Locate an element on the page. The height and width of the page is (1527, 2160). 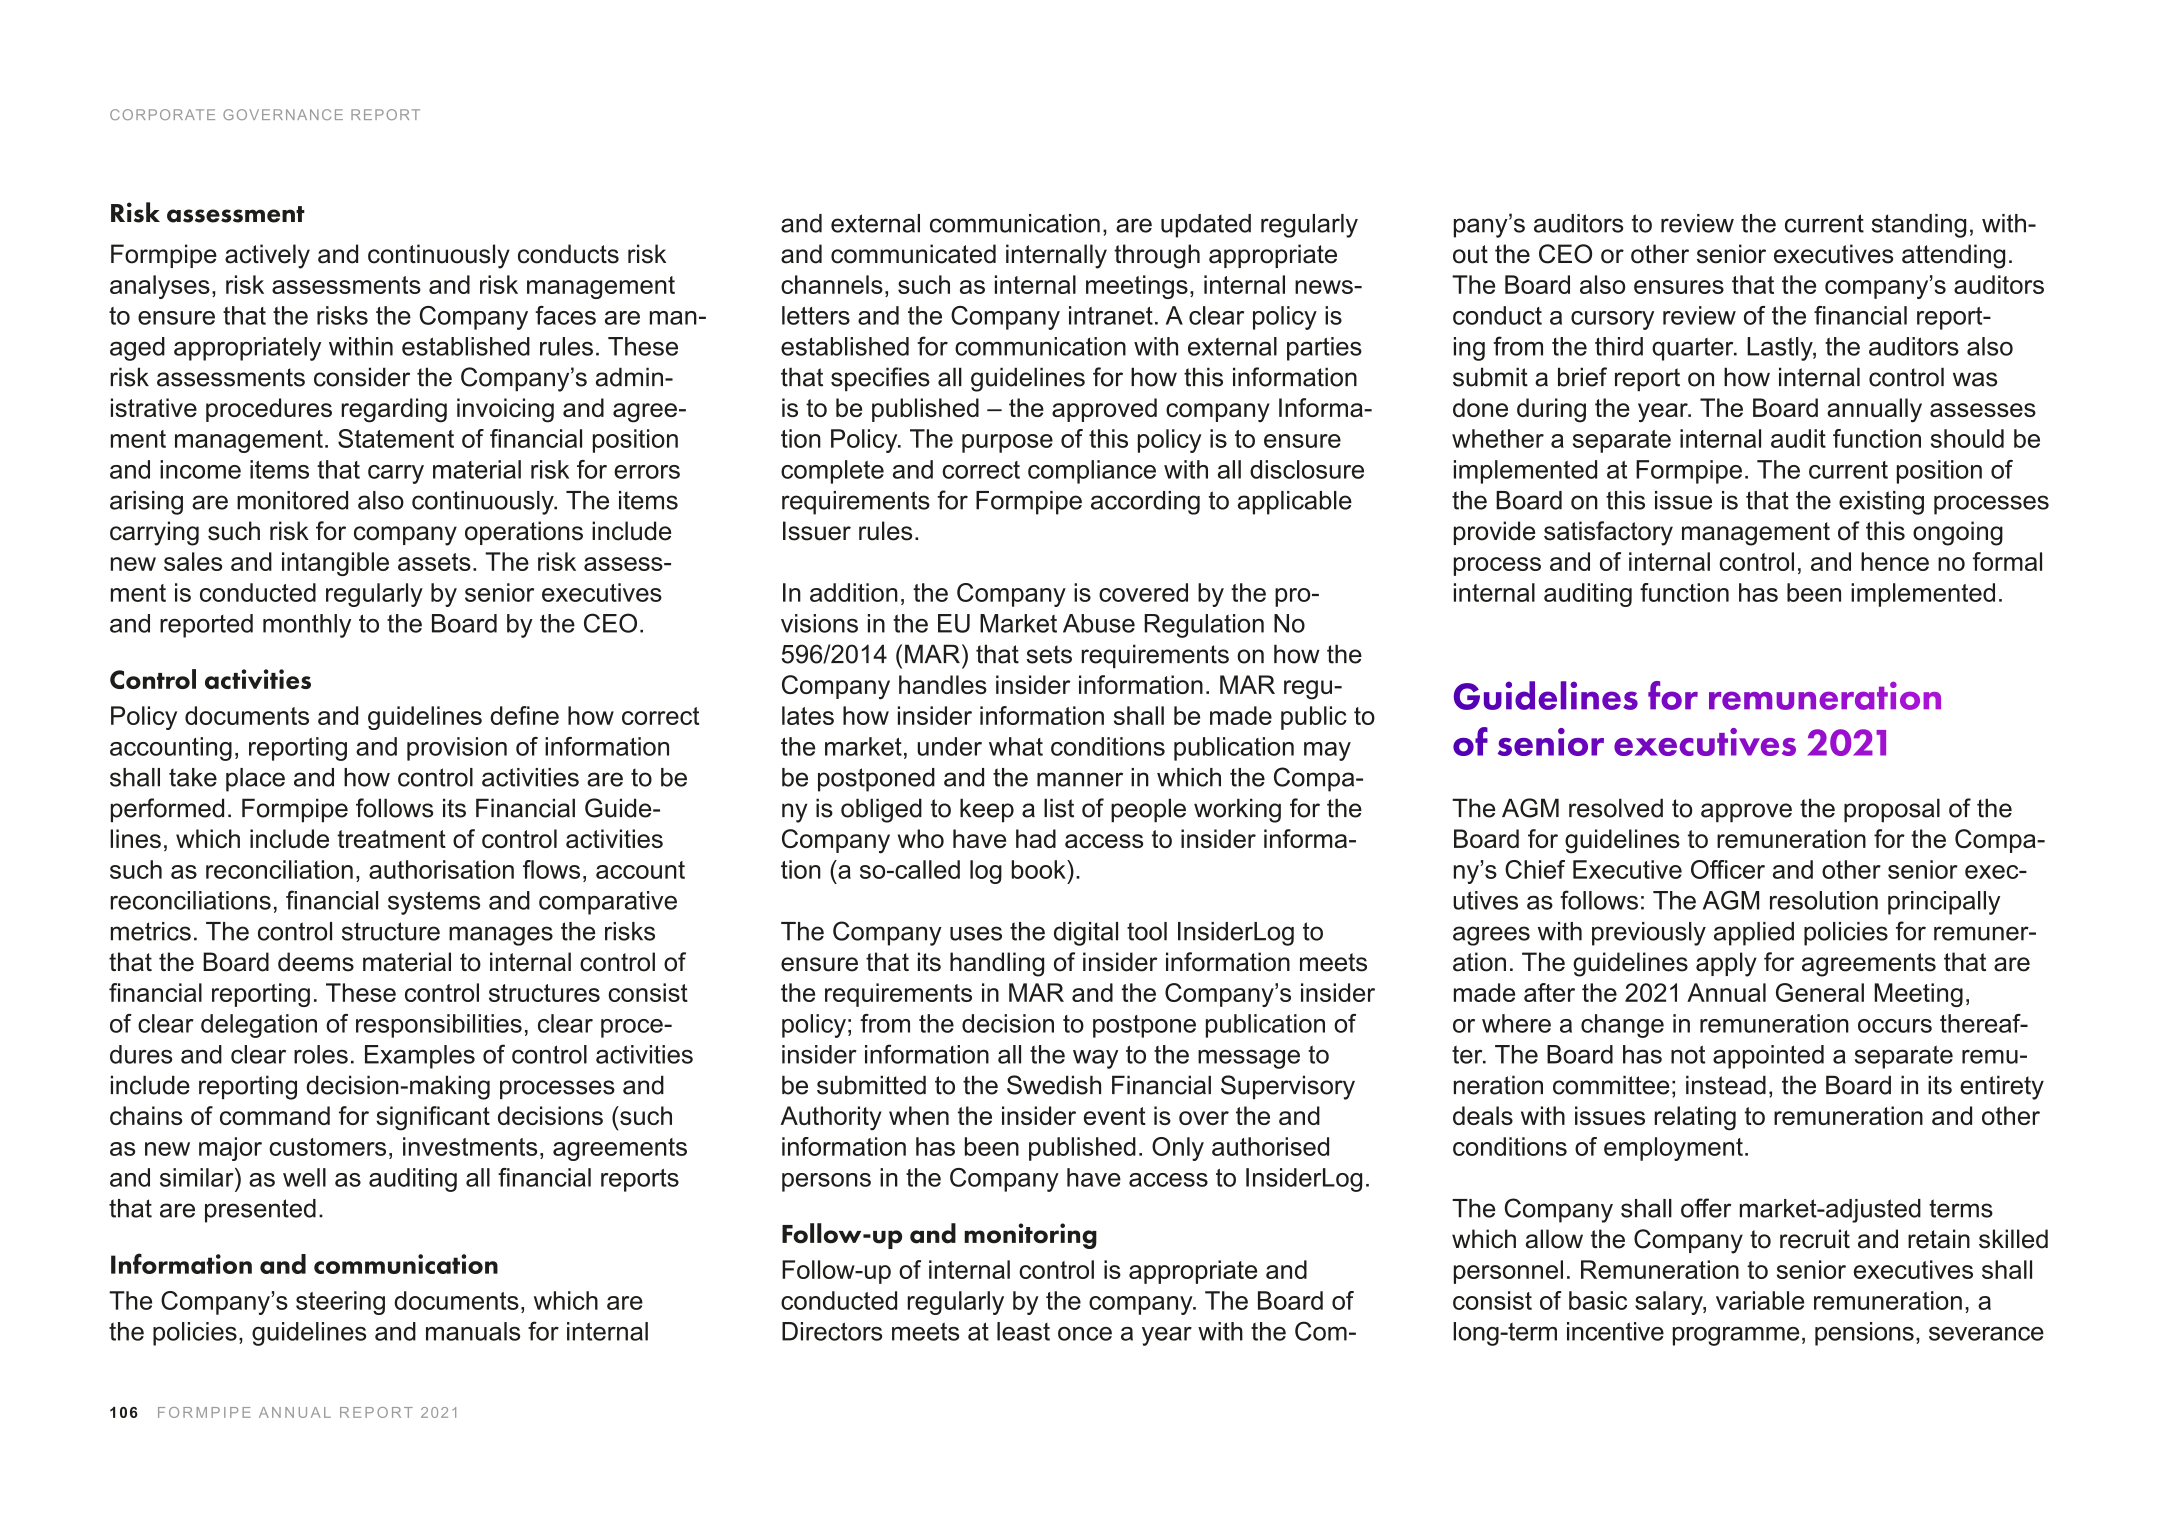
CORPORATE is located at coordinates (162, 114).
